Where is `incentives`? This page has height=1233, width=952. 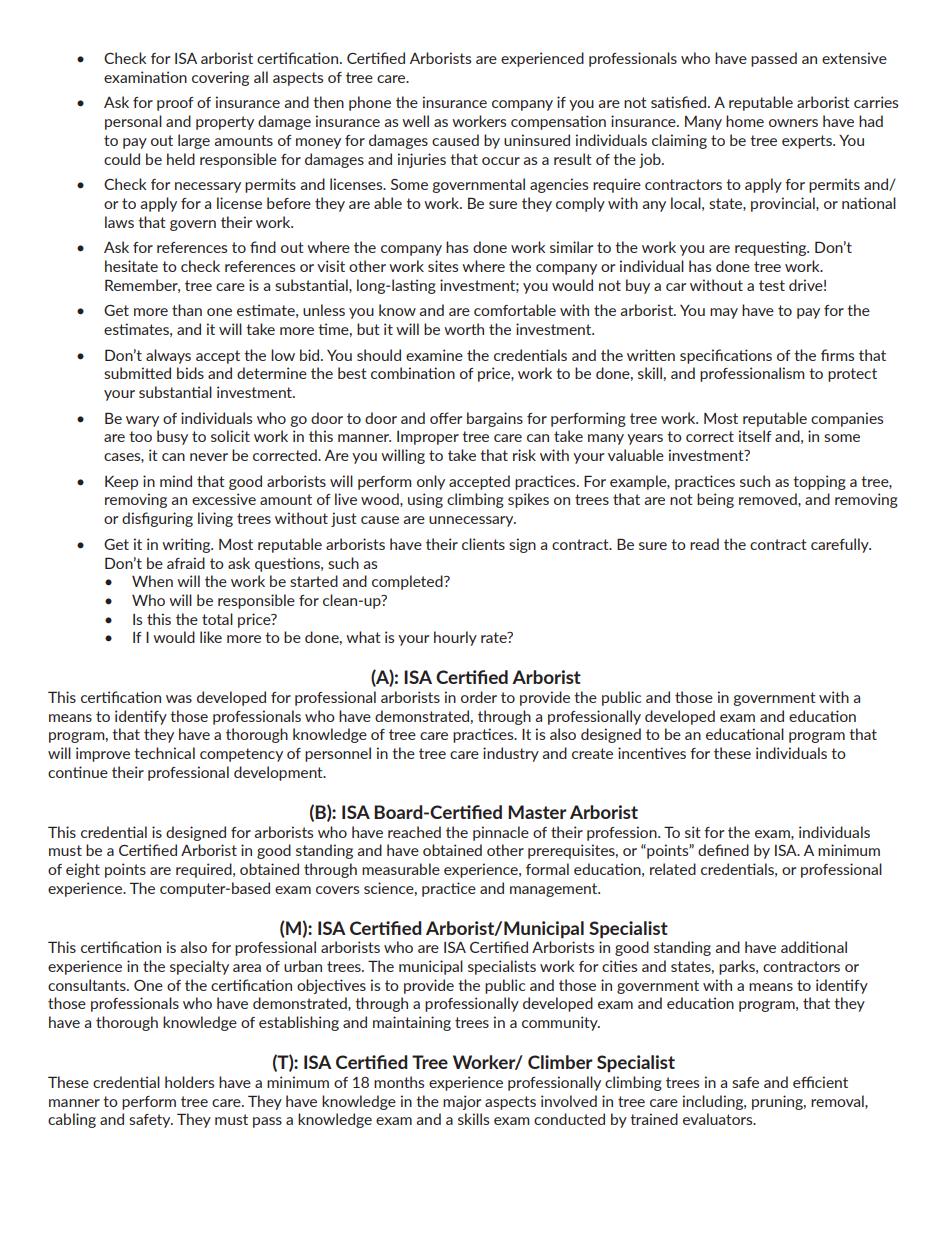
incentives is located at coordinates (652, 753).
